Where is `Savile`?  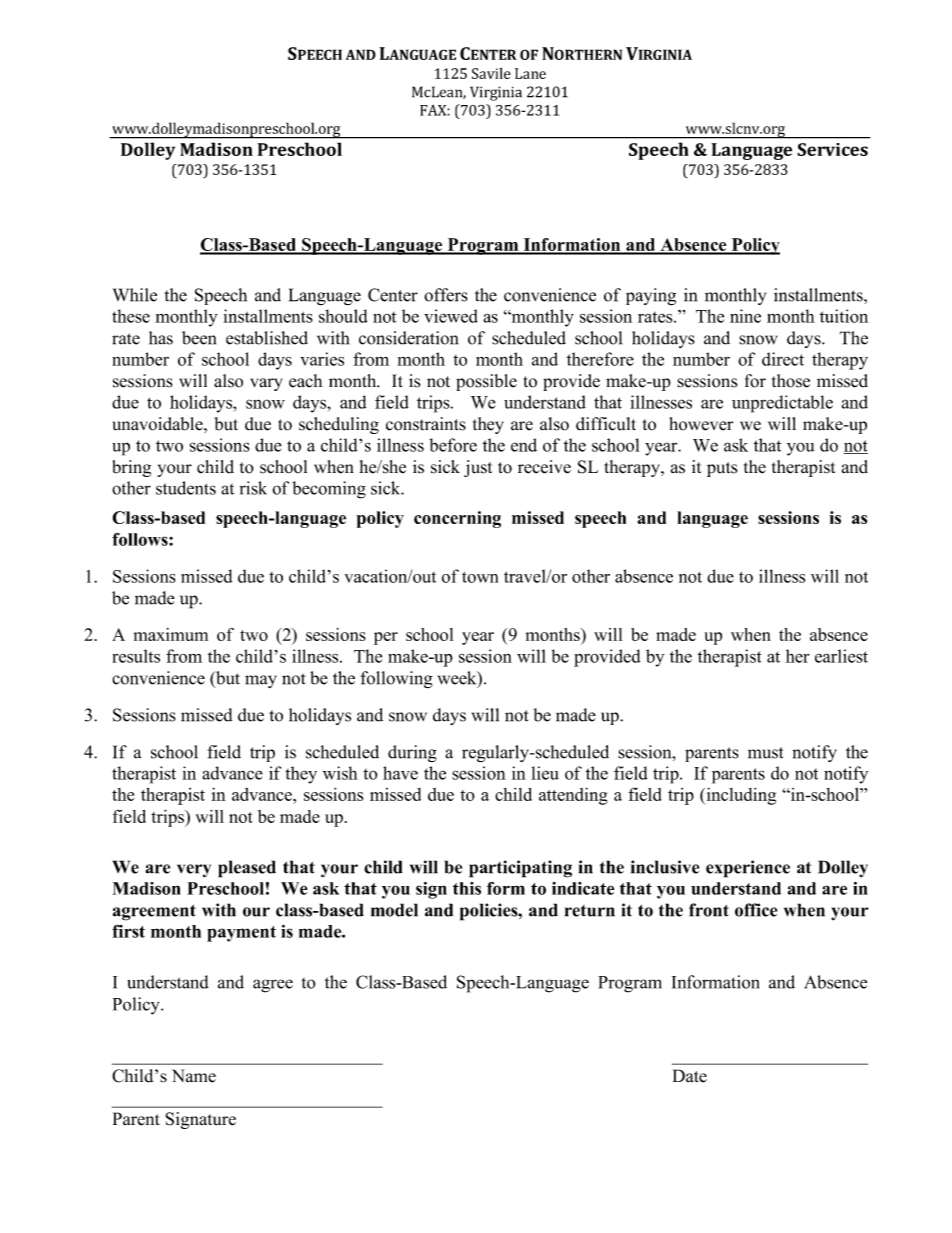
Savile is located at coordinates (491, 73).
